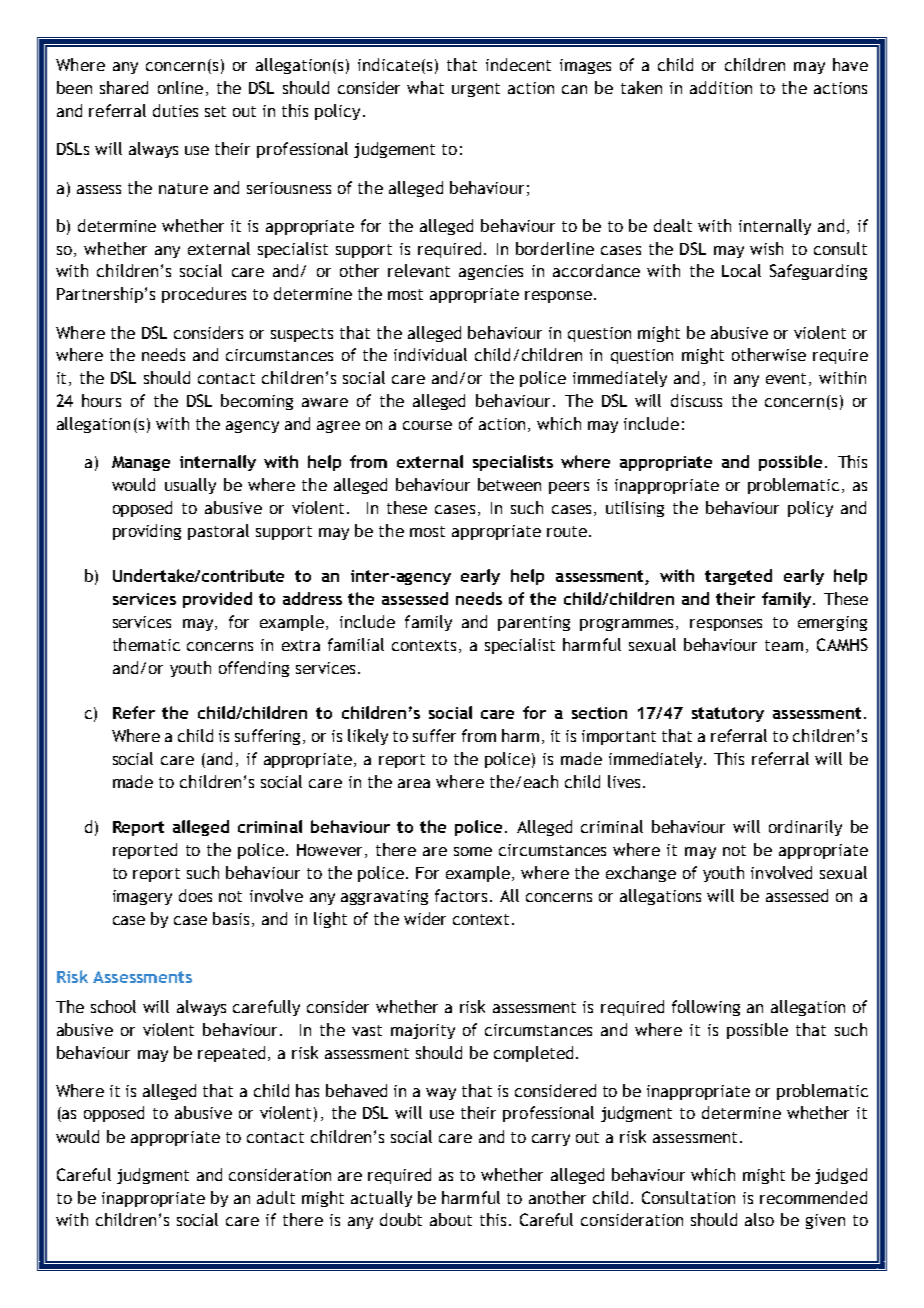 The width and height of the screenshot is (924, 1308). I want to click on duties, so click(175, 110).
